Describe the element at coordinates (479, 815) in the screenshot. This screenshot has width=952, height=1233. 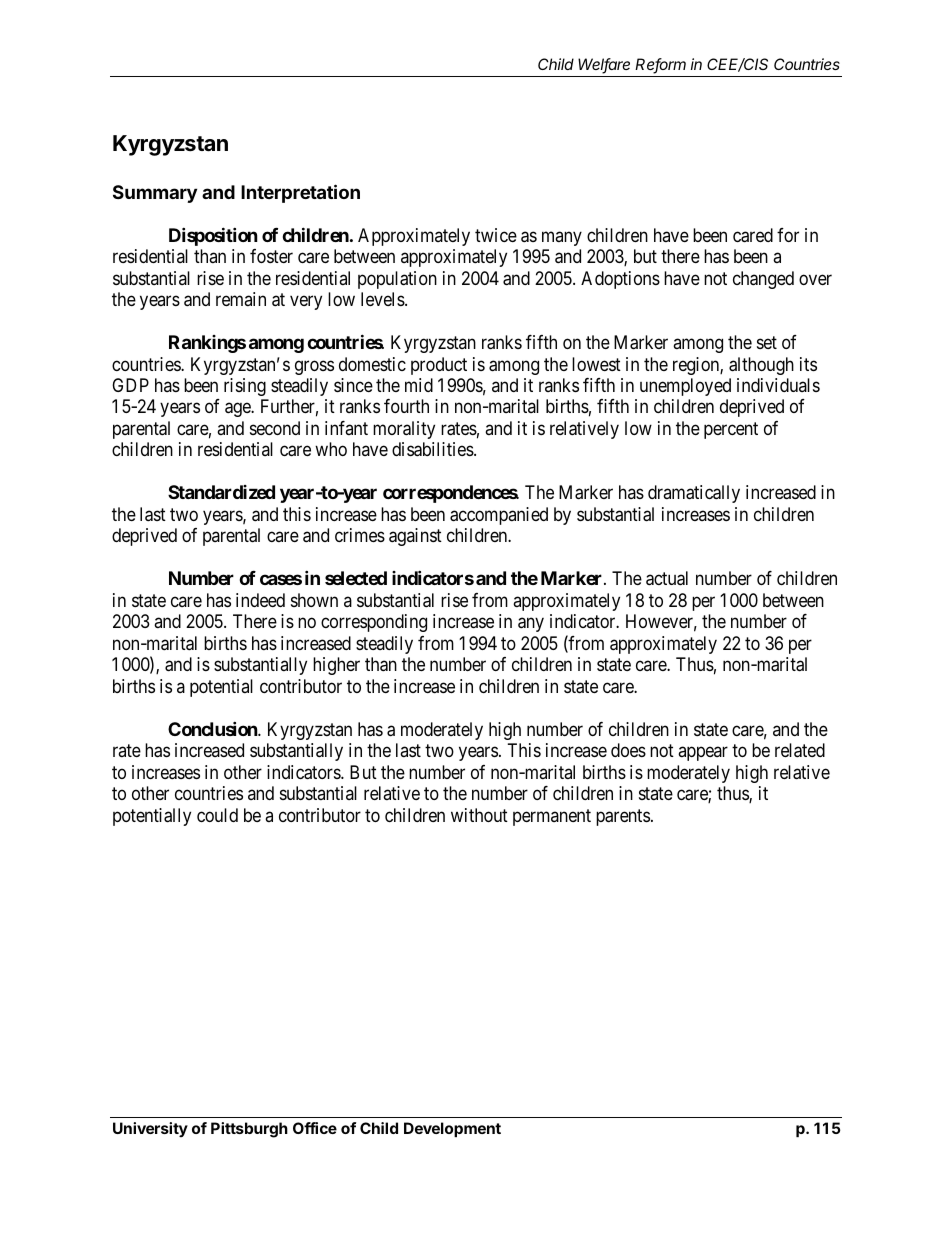
I see `without` at that location.
